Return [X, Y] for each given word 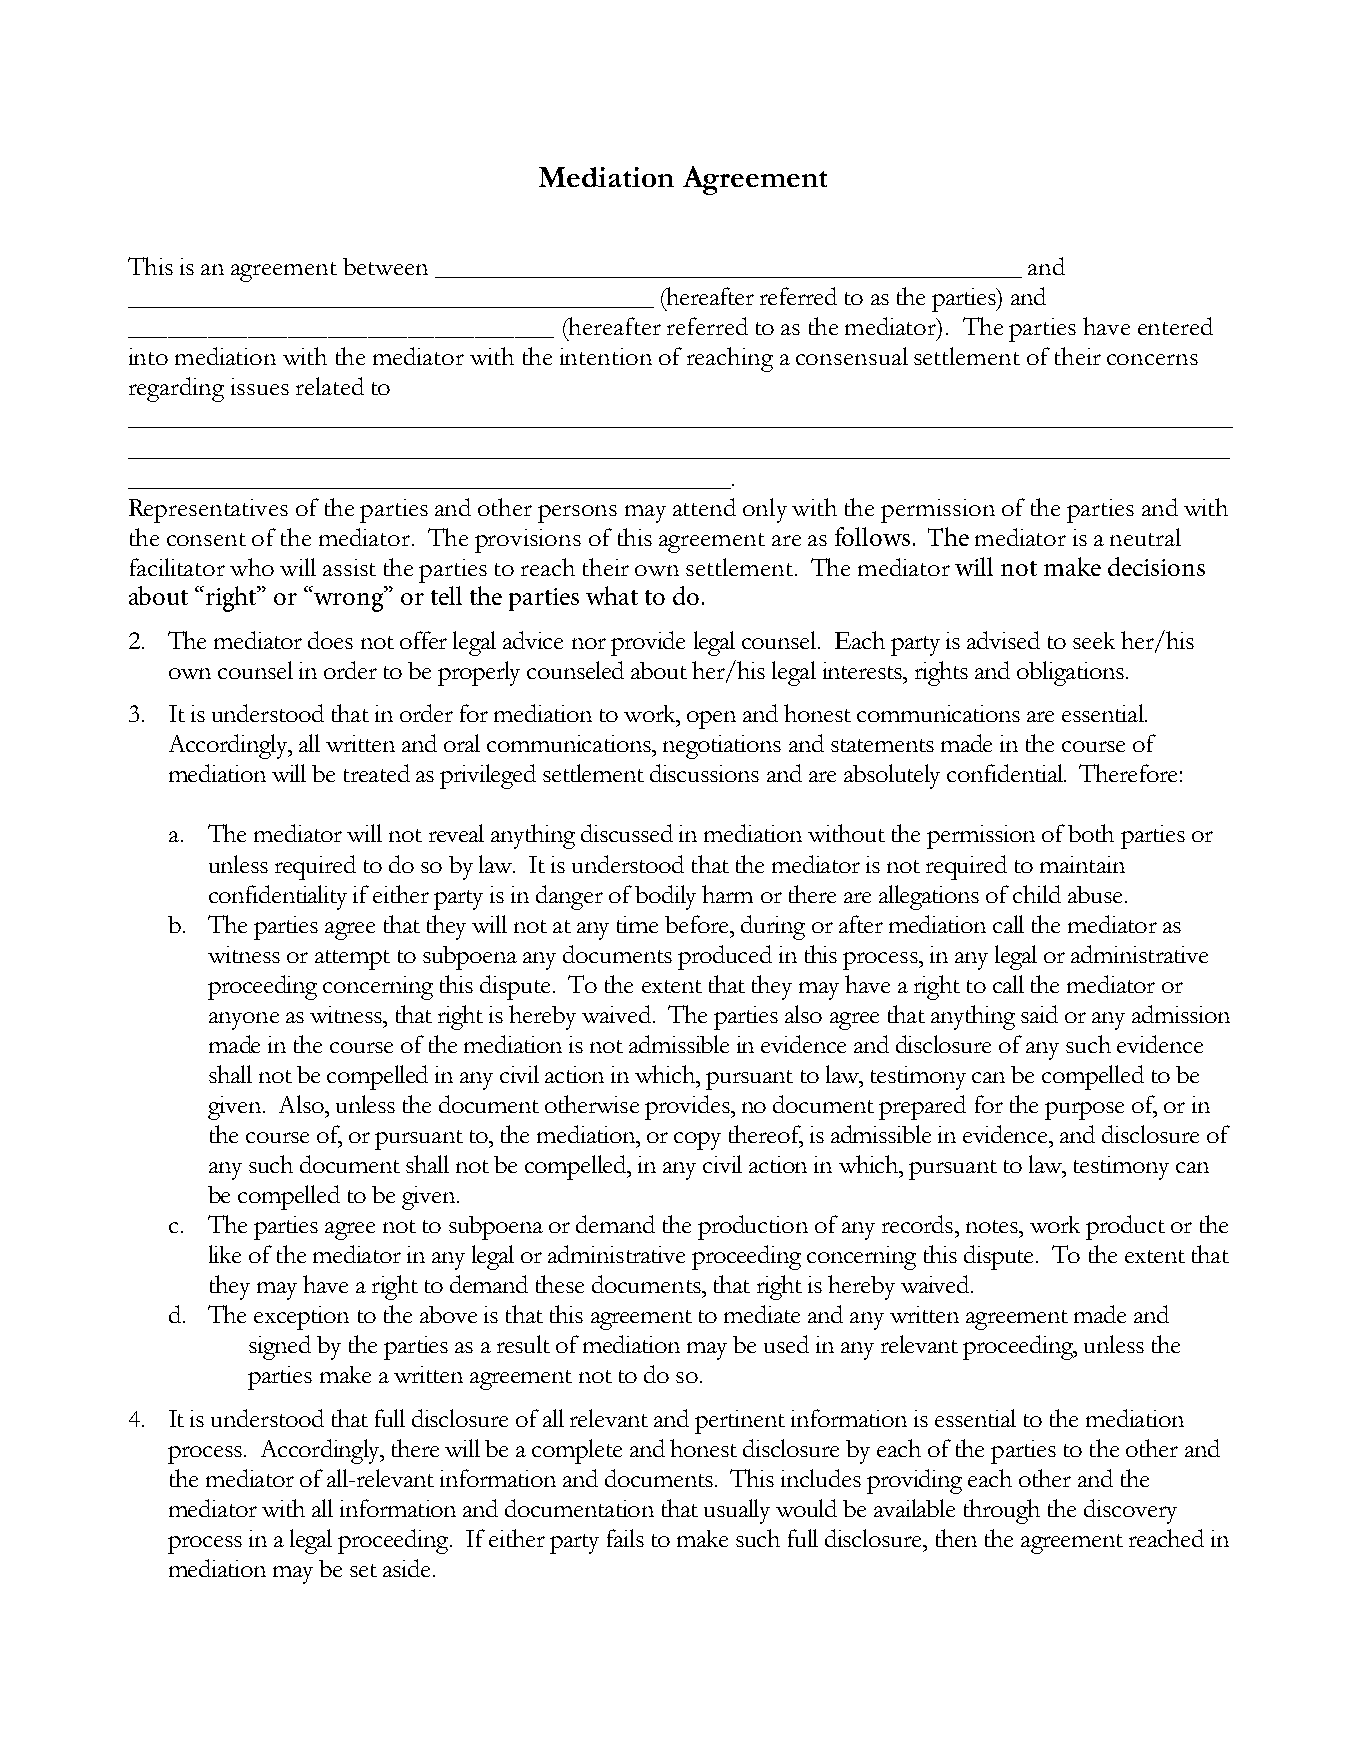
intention [606, 356]
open [711, 720]
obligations [1070, 673]
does [330, 640]
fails [625, 1538]
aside [406, 1568]
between [385, 266]
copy [697, 1141]
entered [1175, 326]
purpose [1084, 1111]
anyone [244, 1021]
